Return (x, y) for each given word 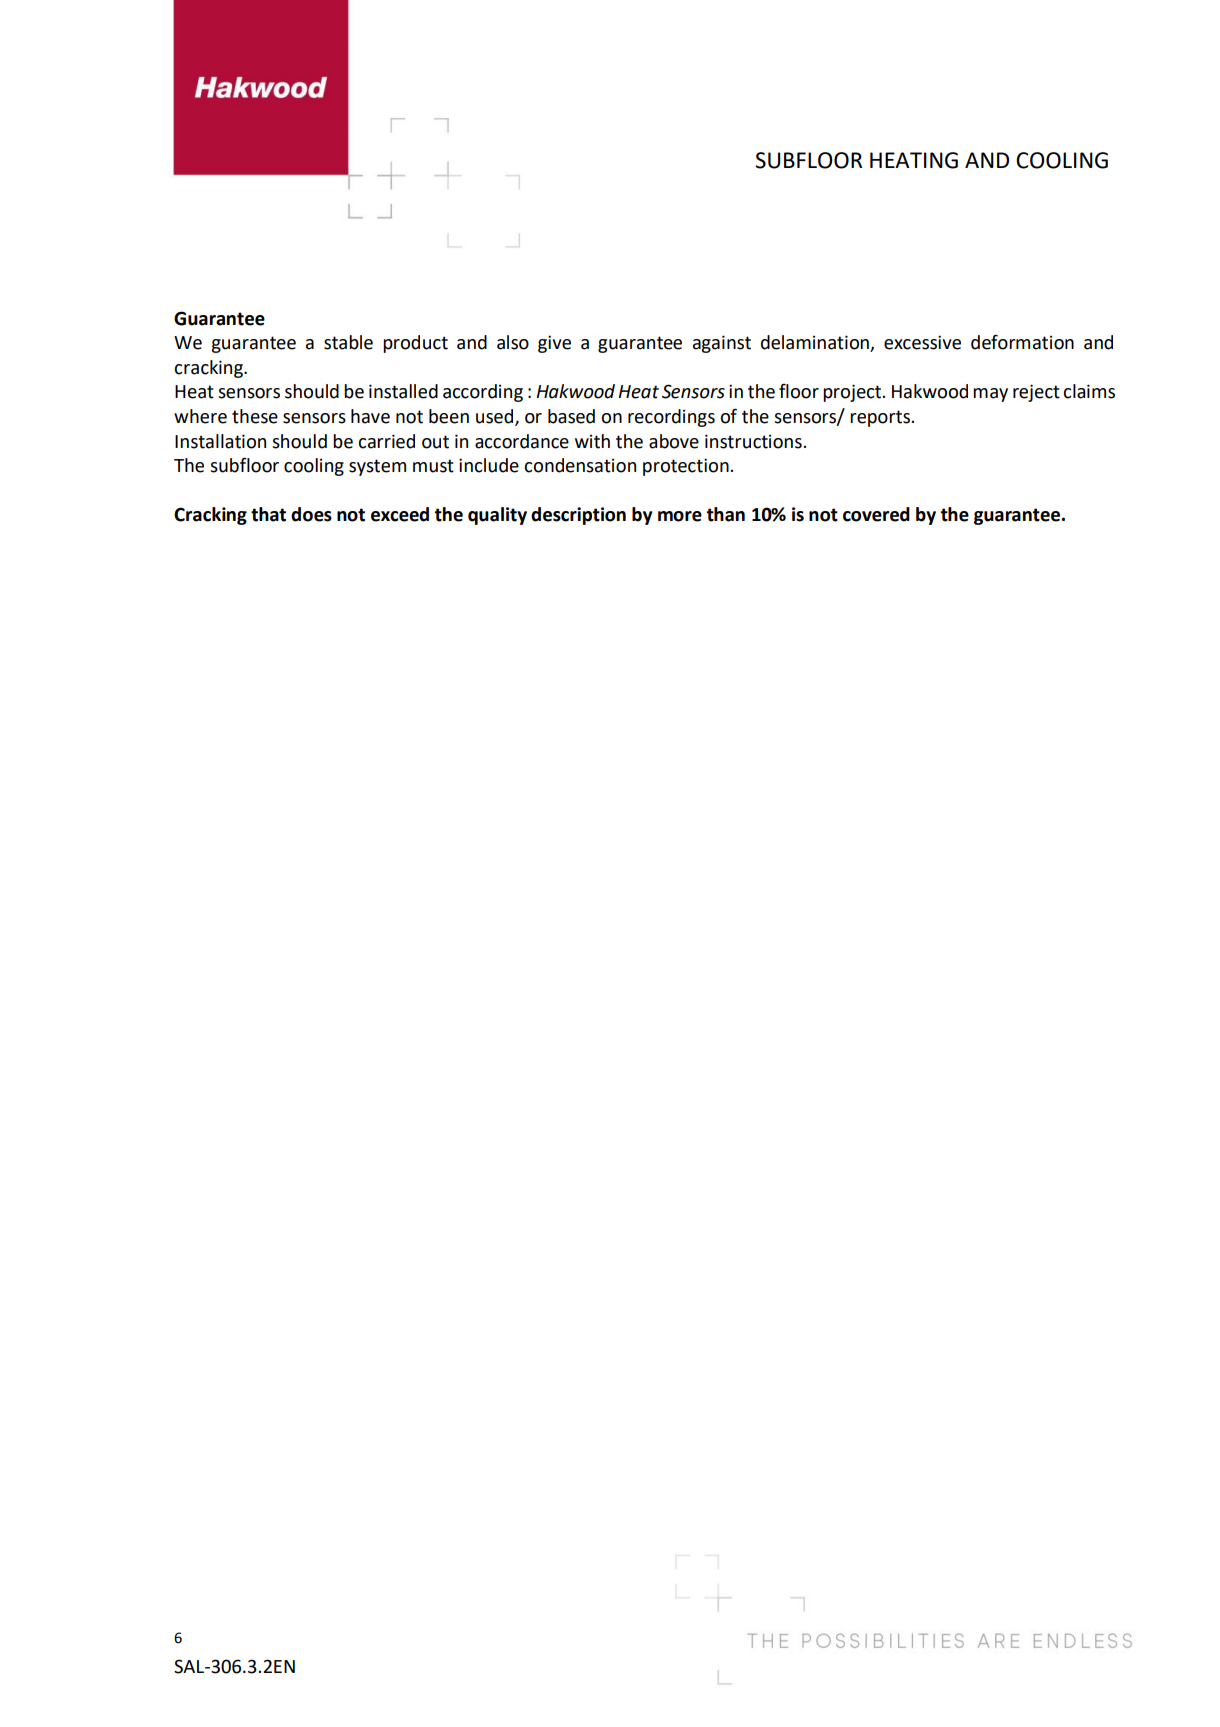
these (255, 416)
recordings (671, 418)
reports (881, 418)
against (722, 344)
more (680, 516)
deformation (1022, 342)
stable (348, 342)
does (311, 514)
